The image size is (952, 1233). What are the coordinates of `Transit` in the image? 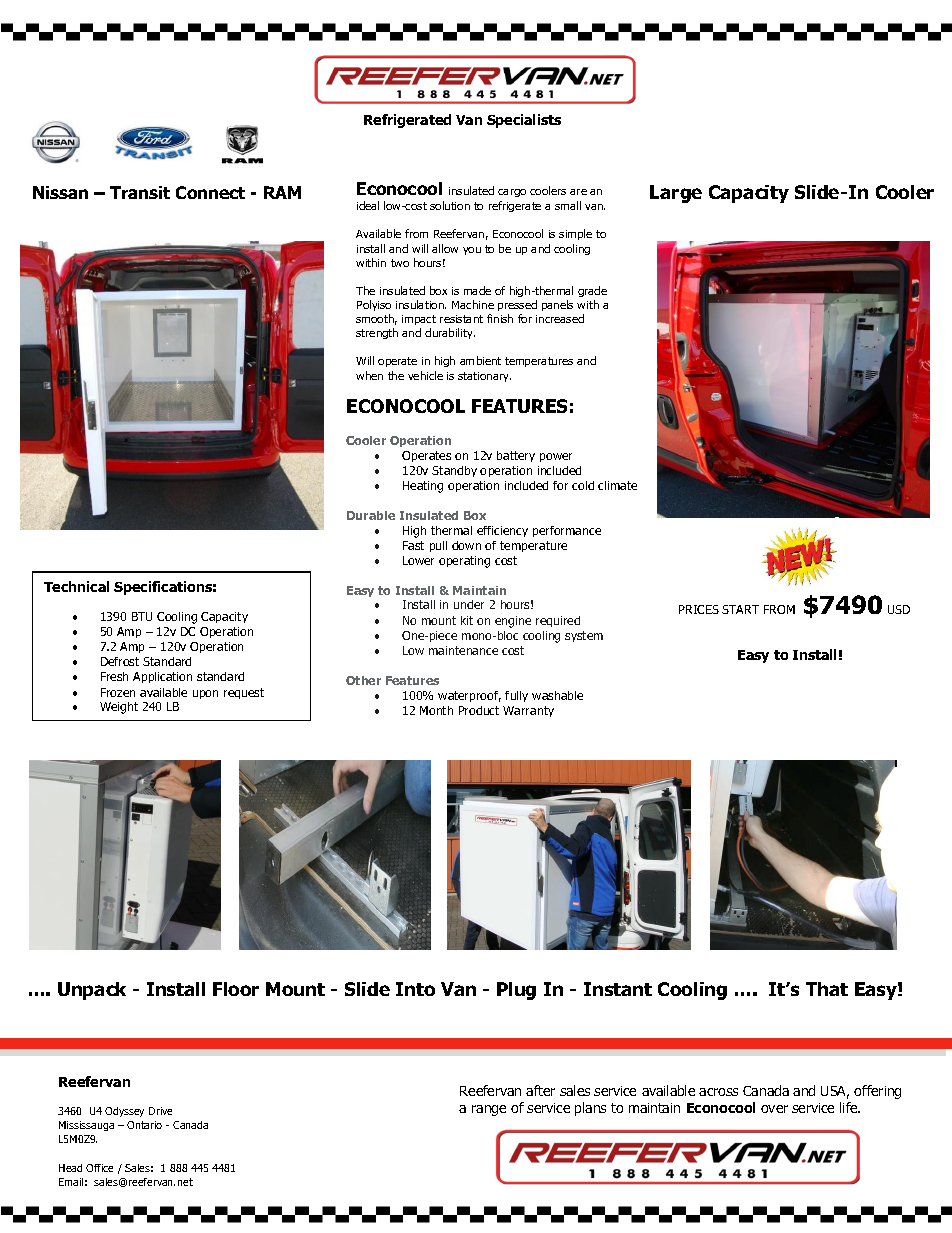 It's located at (140, 192).
